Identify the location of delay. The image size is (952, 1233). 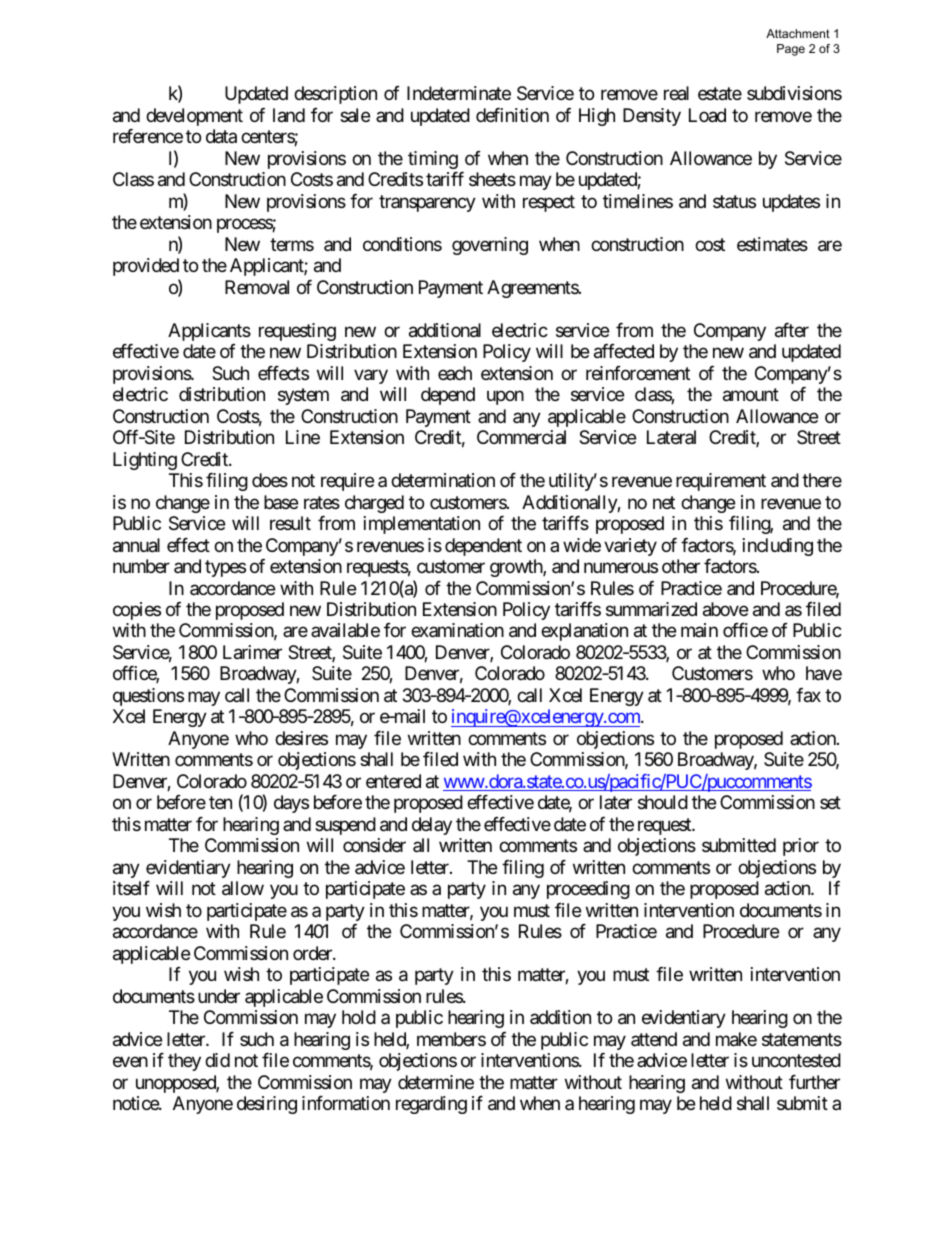
(432, 826).
